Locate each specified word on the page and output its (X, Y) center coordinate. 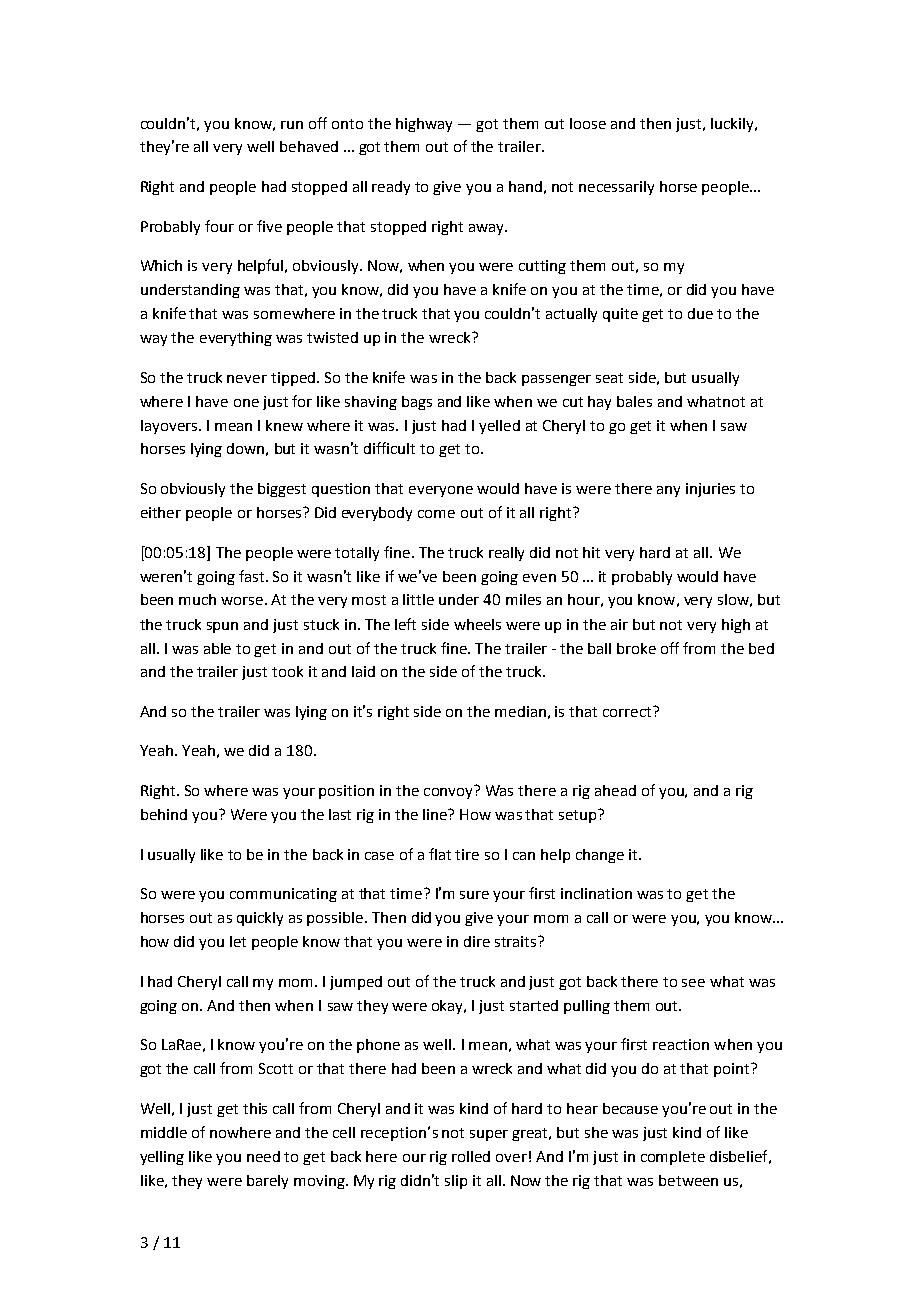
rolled (471, 1156)
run (292, 125)
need (263, 1156)
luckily (733, 125)
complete (673, 1158)
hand (525, 186)
